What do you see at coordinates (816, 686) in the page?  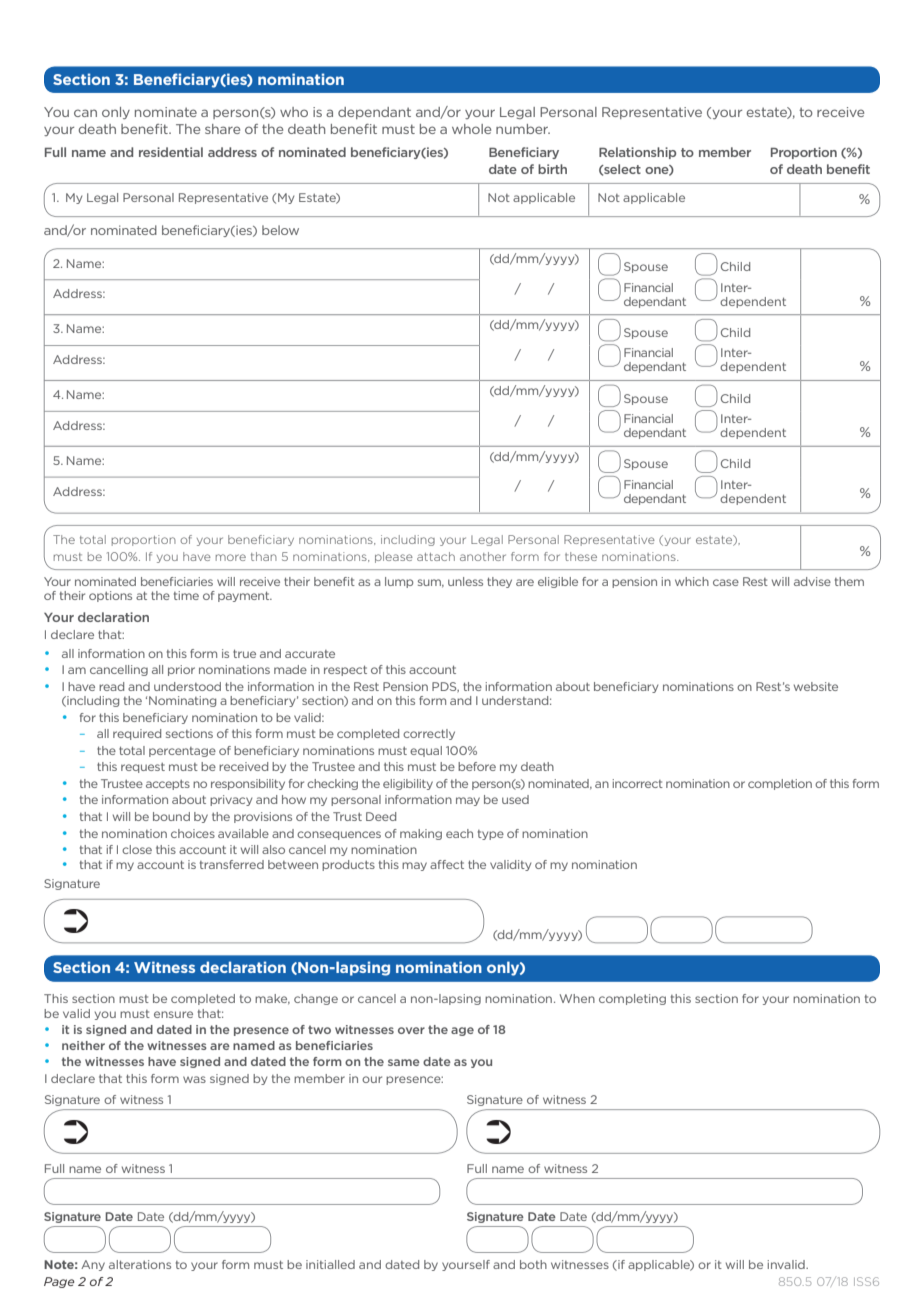 I see `website` at bounding box center [816, 686].
